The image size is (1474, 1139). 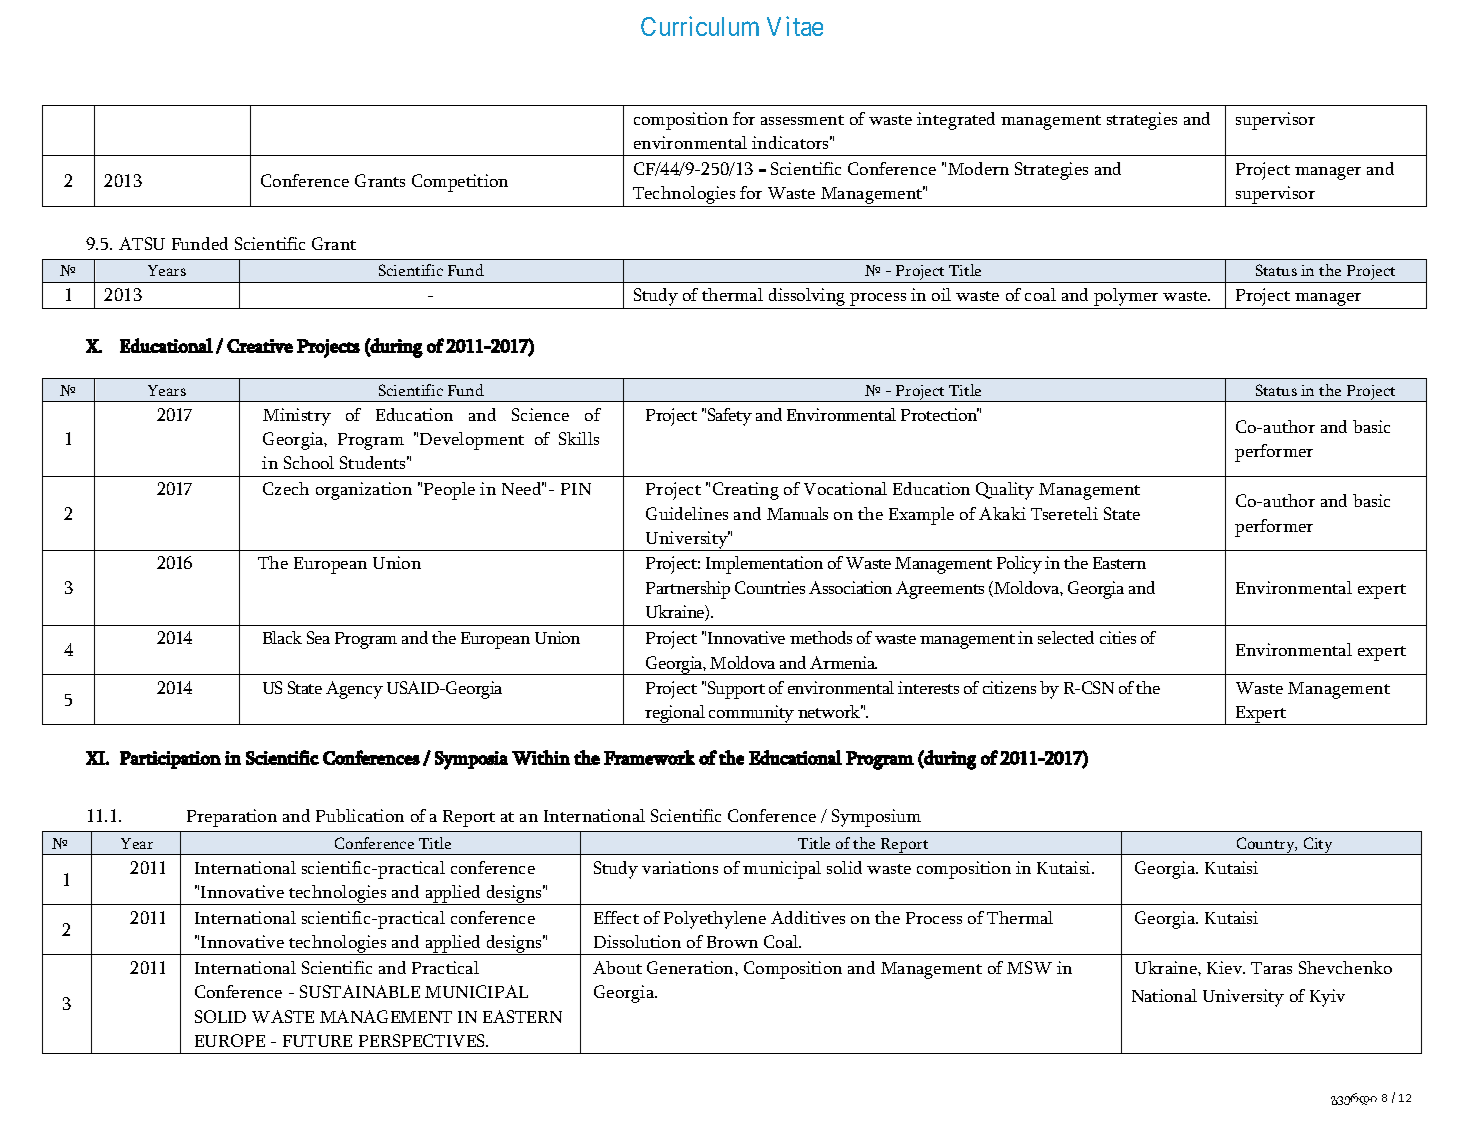 I want to click on Generation, so click(x=691, y=967).
